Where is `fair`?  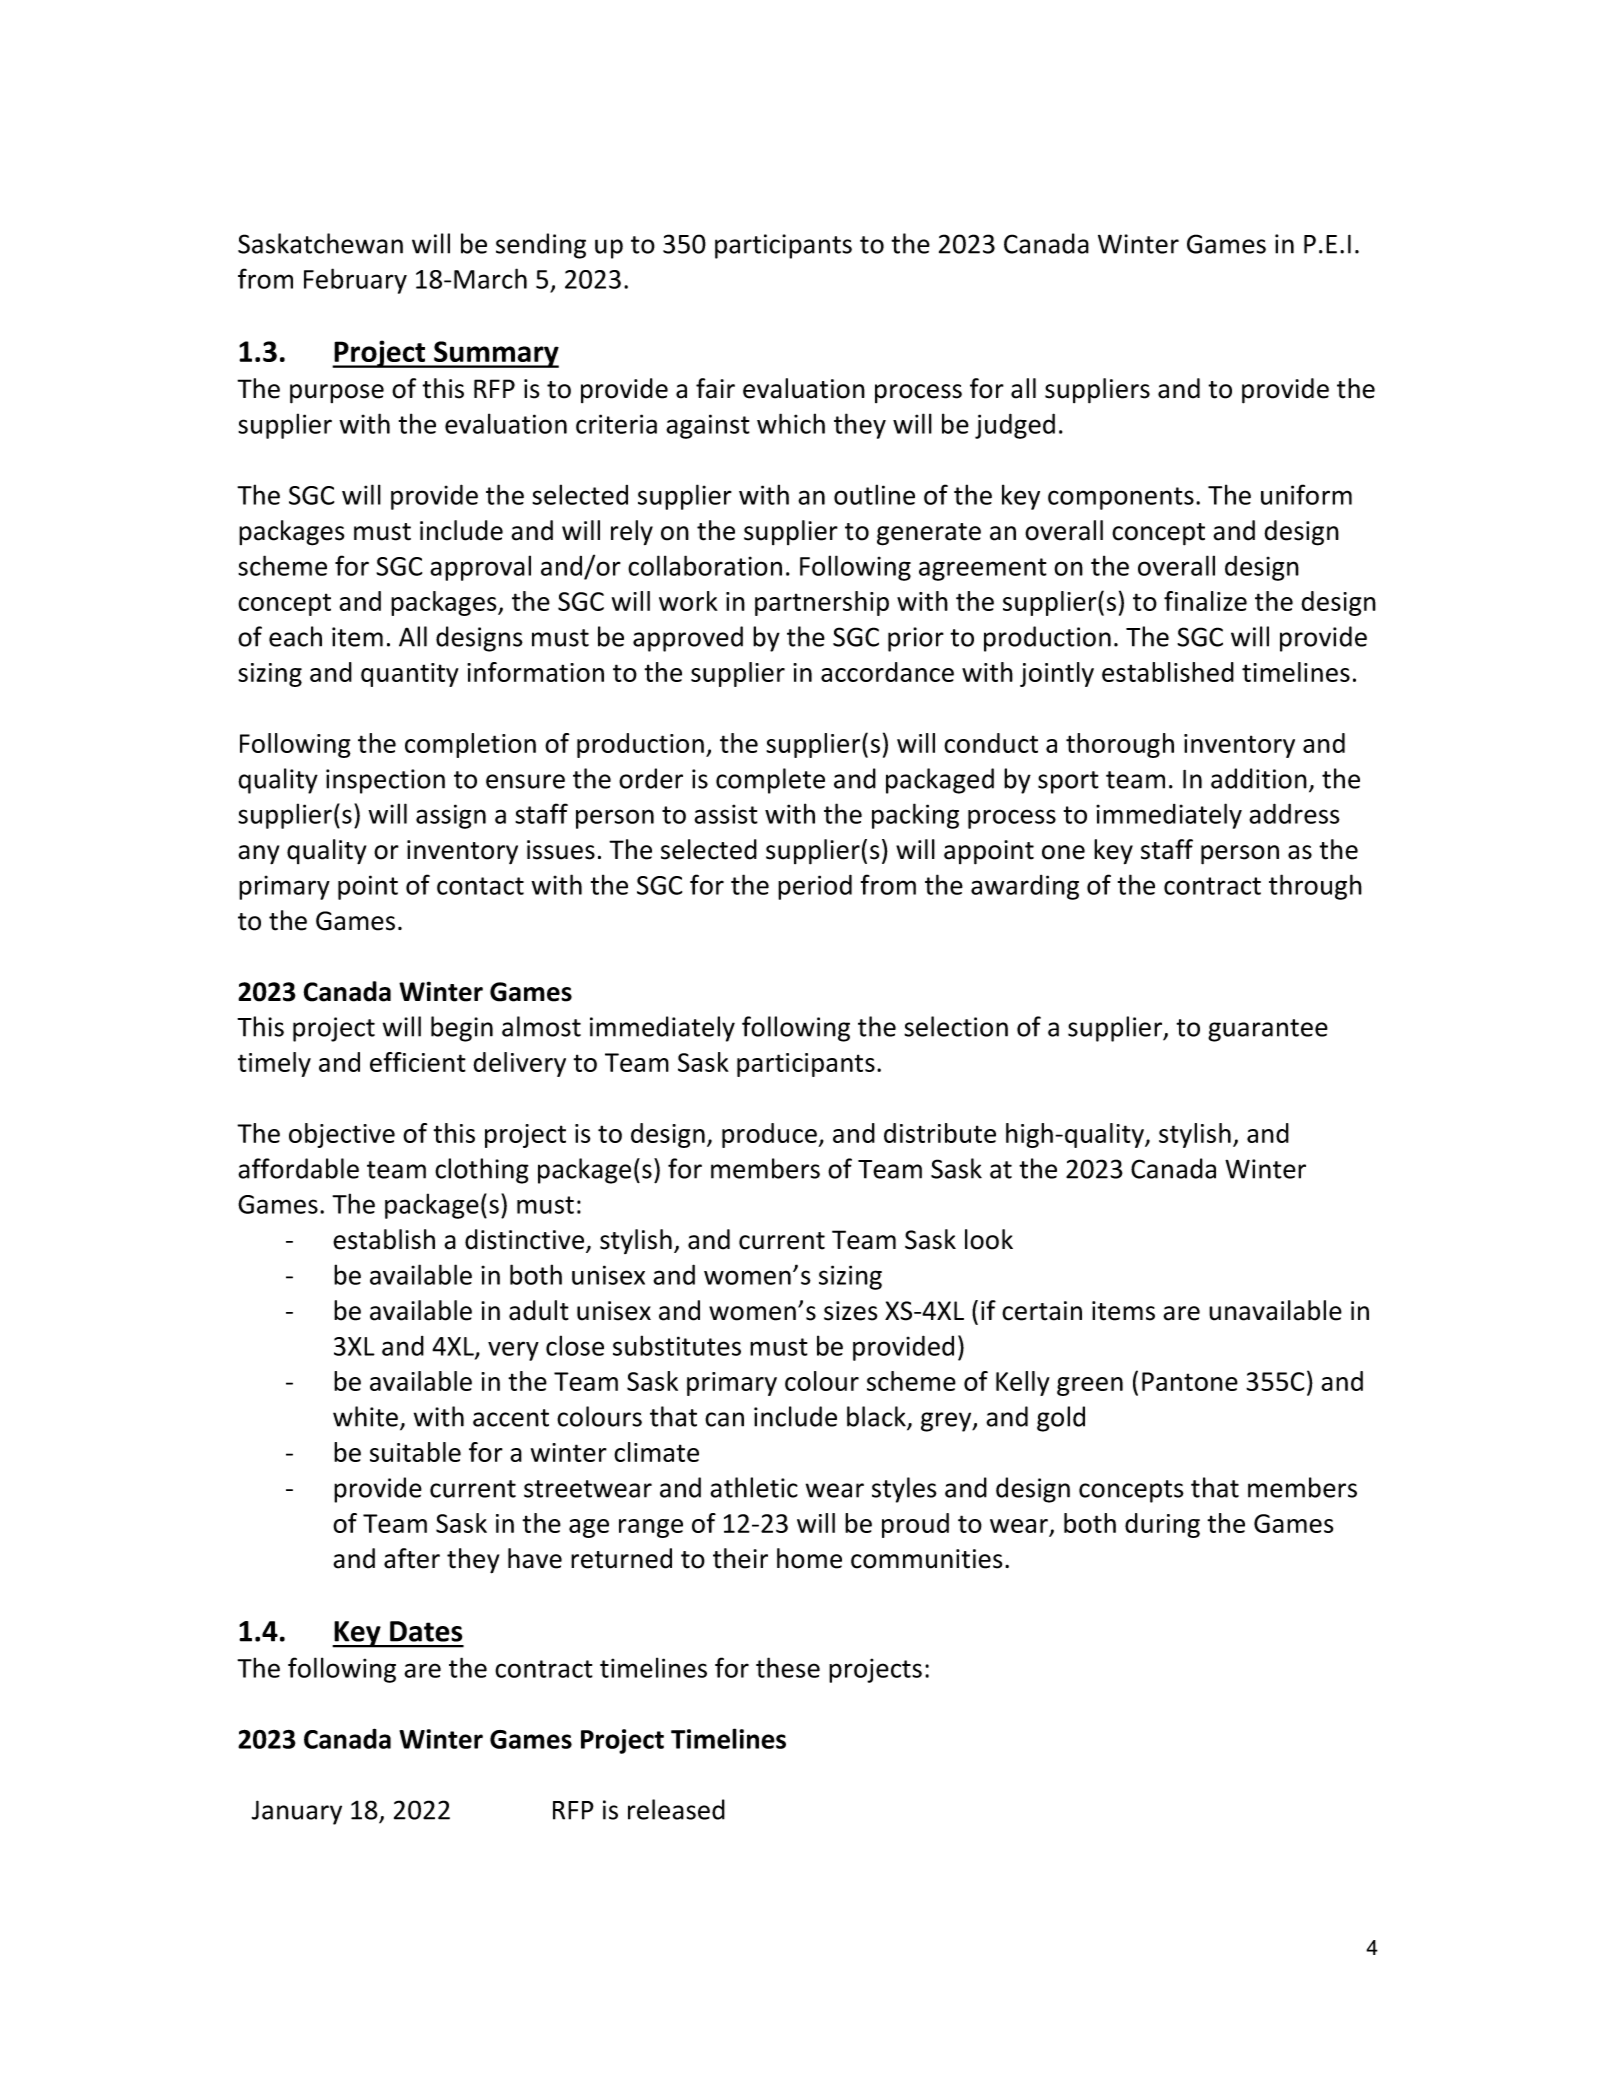 fair is located at coordinates (715, 388).
